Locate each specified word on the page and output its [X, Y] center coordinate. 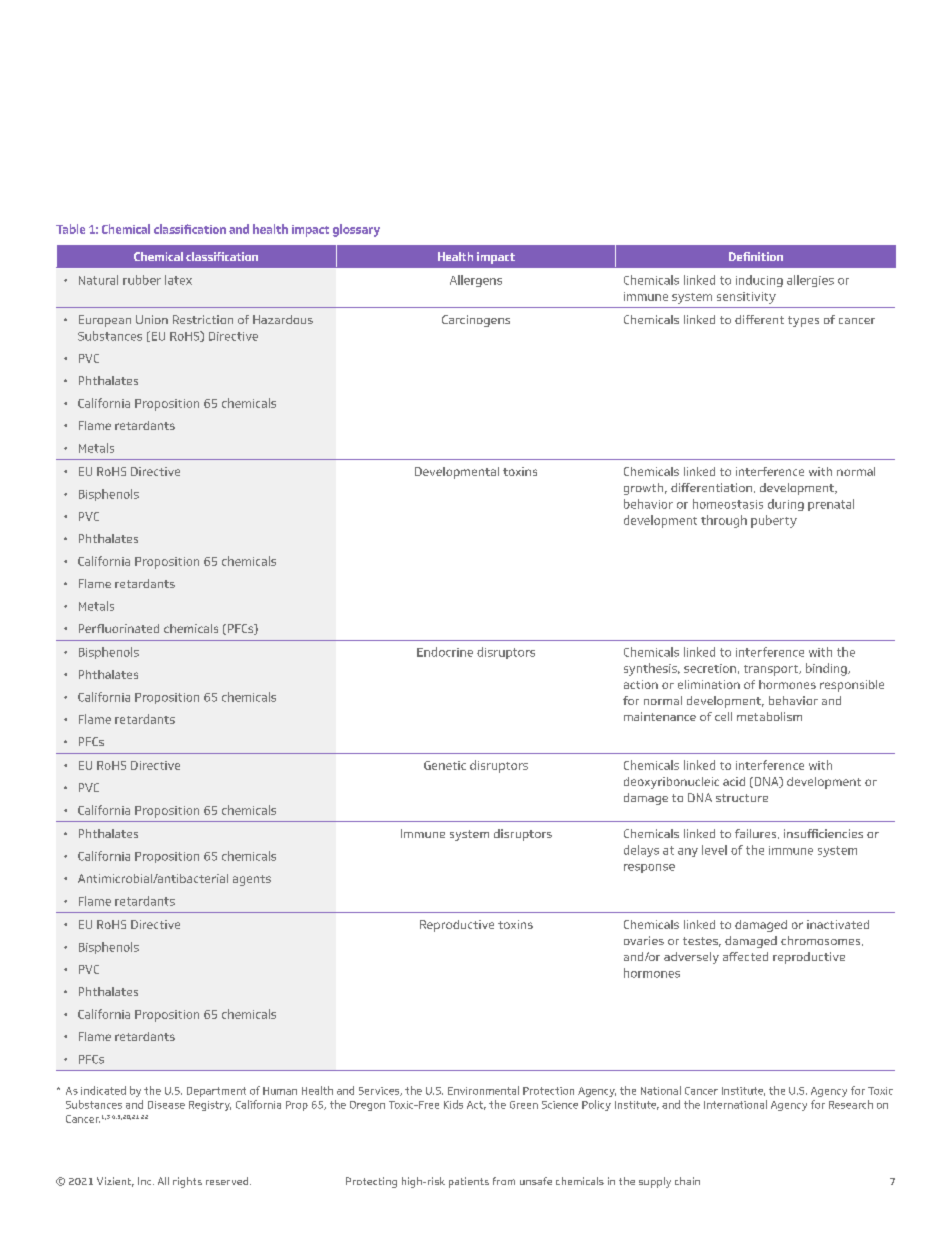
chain [687, 1181]
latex [178, 280]
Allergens [476, 281]
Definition [756, 256]
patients [469, 1182]
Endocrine [445, 652]
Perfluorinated [119, 628]
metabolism [769, 716]
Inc [146, 1181]
